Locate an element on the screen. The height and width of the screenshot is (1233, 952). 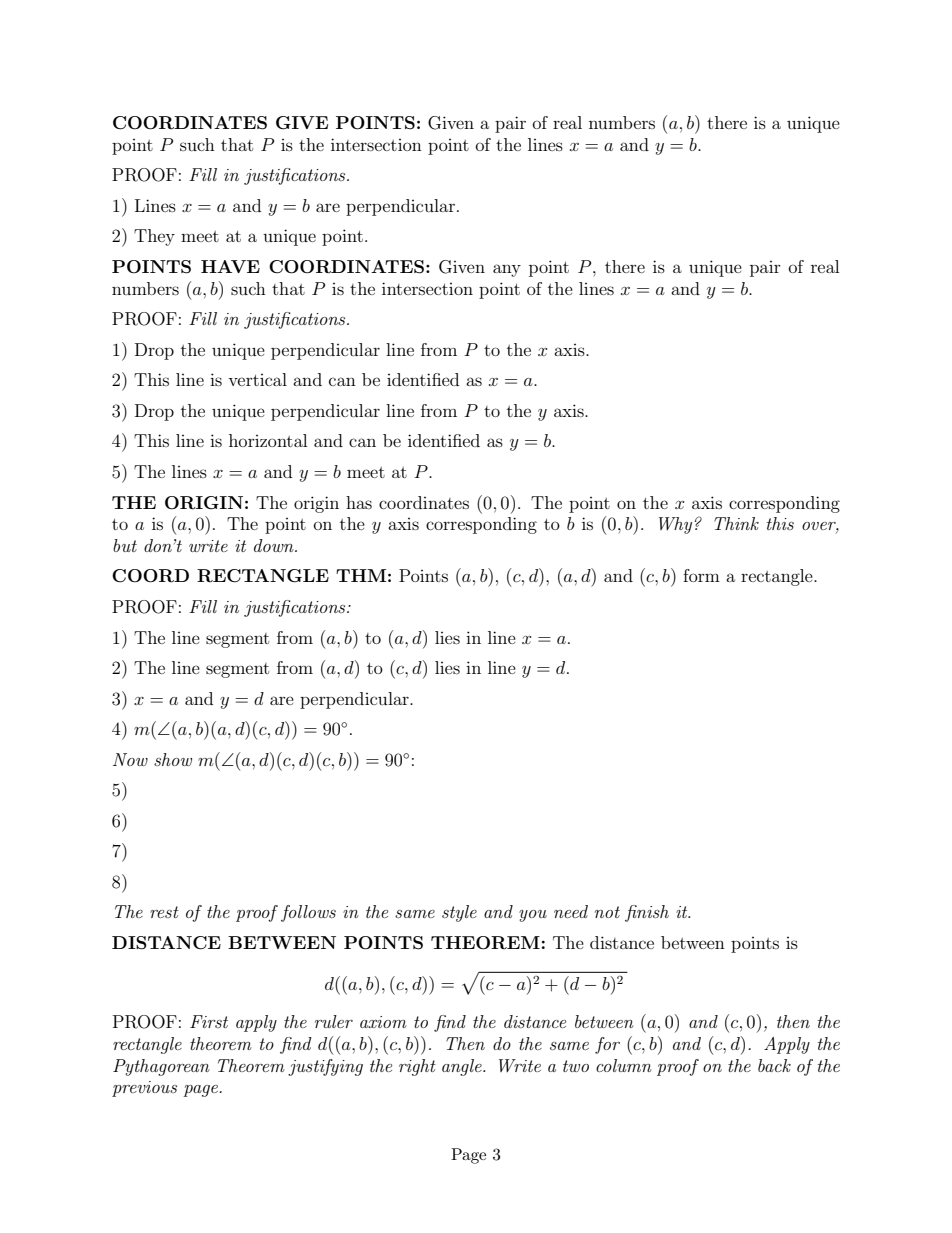
HAVE is located at coordinates (230, 266).
